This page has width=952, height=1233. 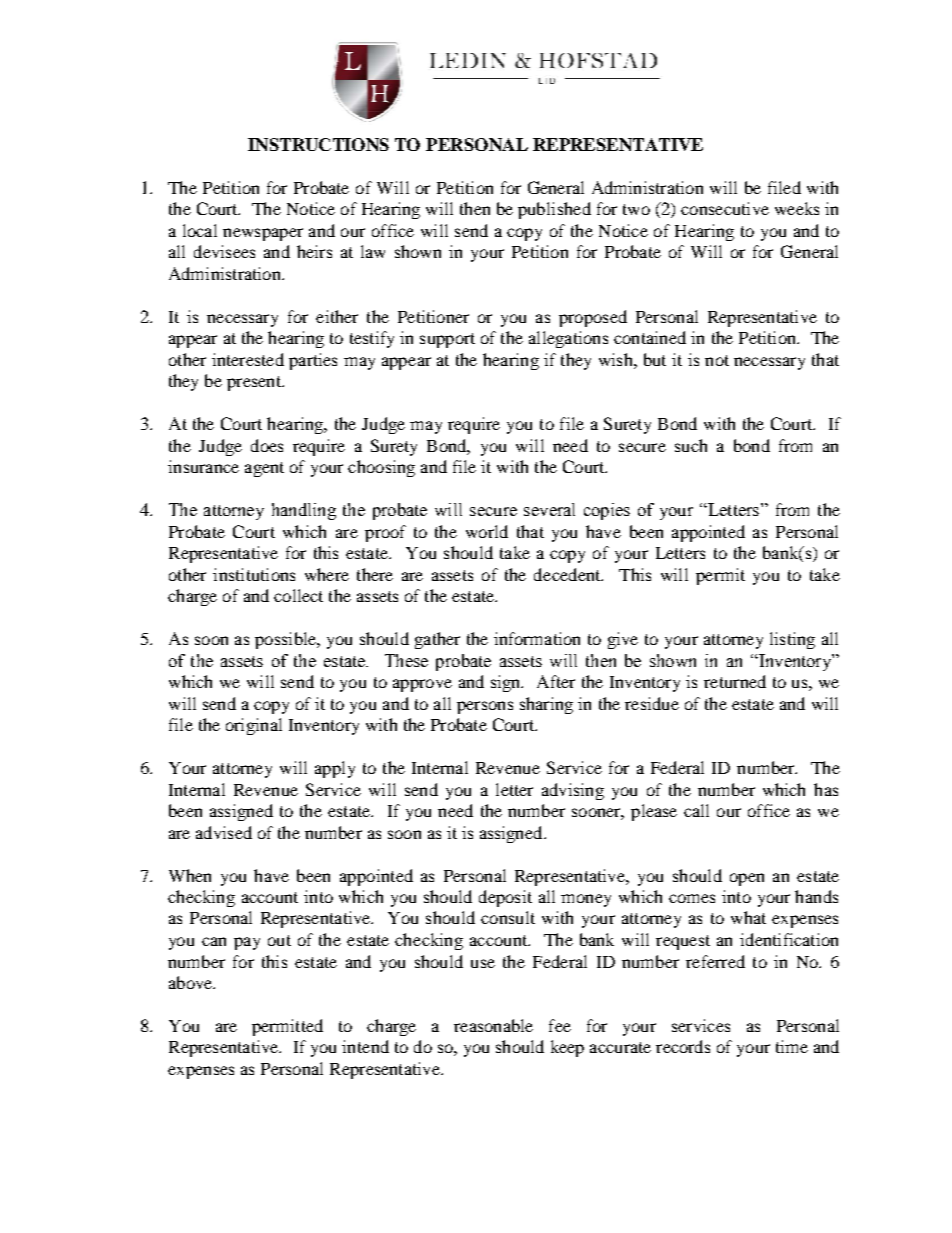 I want to click on above, so click(x=192, y=982).
